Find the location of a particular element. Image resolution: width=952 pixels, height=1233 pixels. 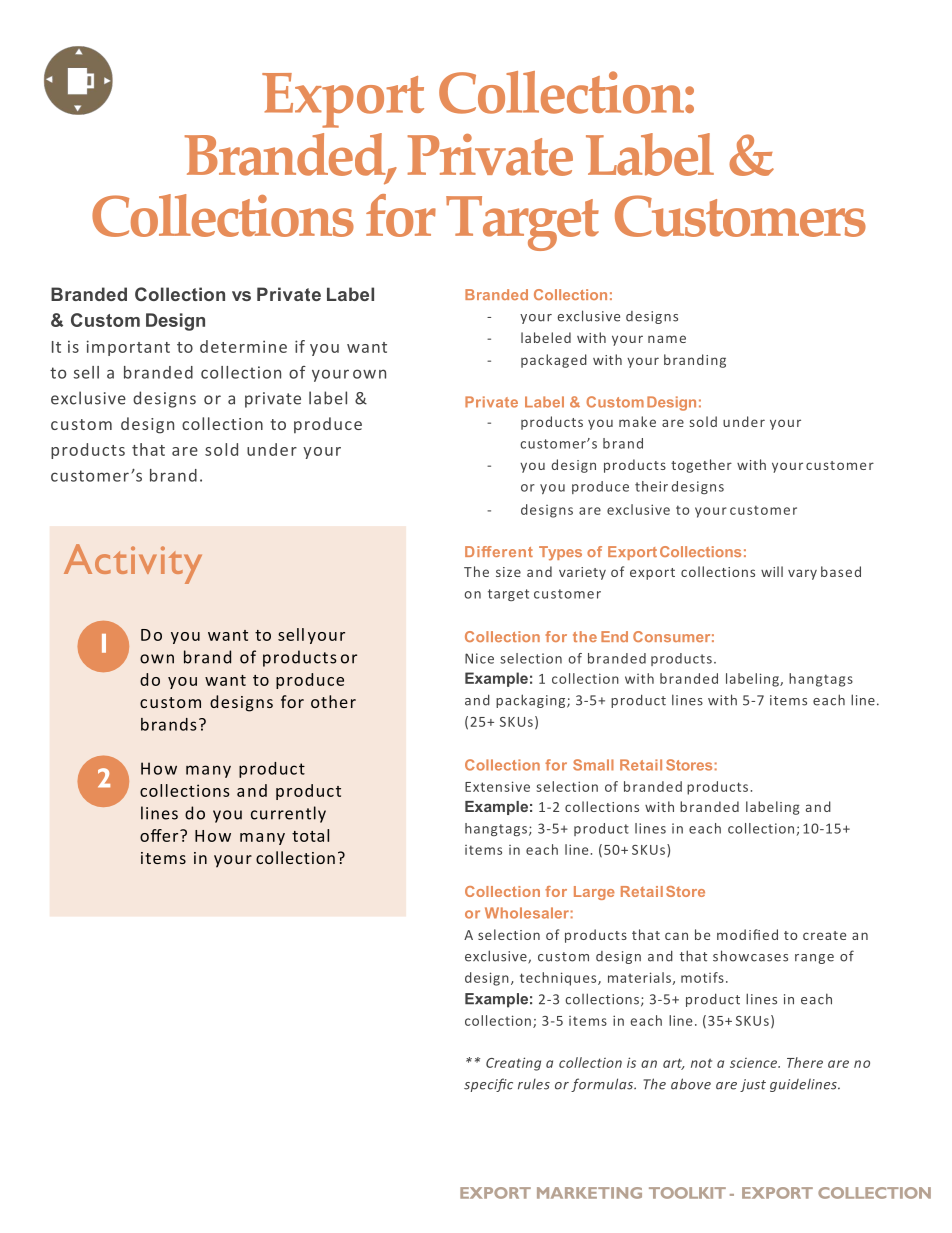

name is located at coordinates (667, 339).
